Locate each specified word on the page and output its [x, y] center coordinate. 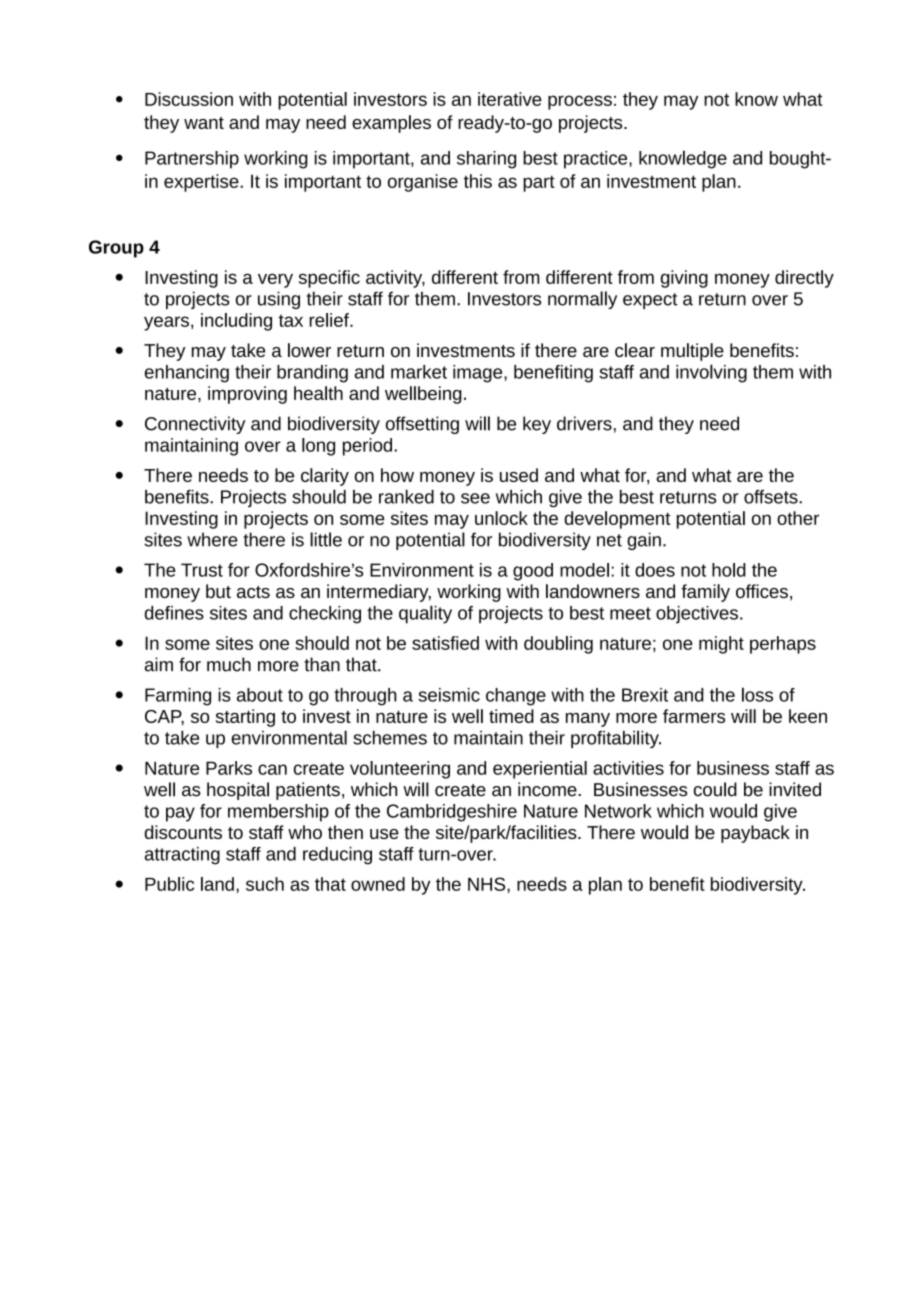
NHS [488, 884]
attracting [182, 856]
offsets [772, 497]
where [212, 539]
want [204, 123]
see [475, 498]
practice [597, 160]
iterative [510, 99]
